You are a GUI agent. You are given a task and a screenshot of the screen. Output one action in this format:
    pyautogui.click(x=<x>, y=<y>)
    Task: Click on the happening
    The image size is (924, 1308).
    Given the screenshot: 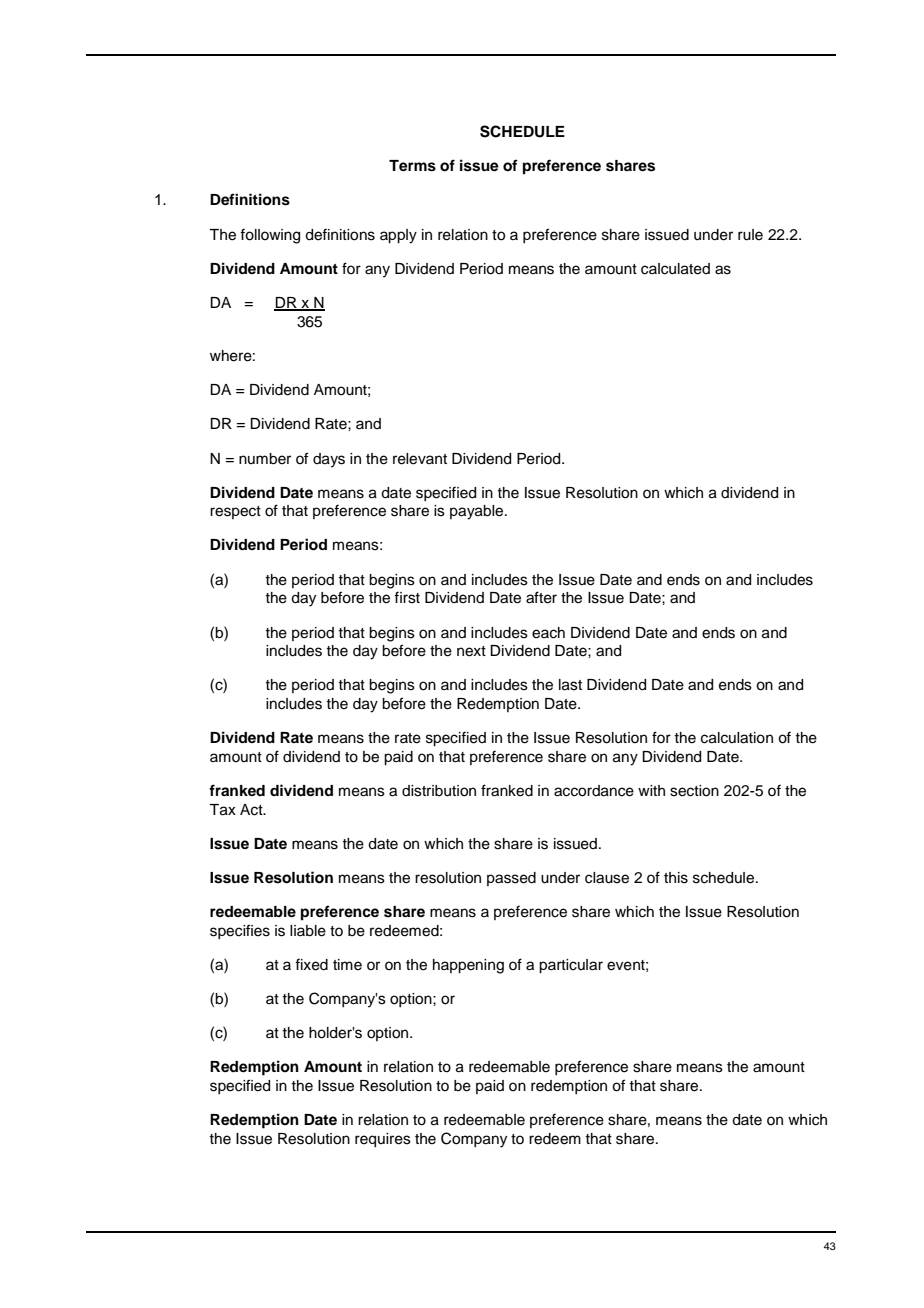 What is the action you would take?
    pyautogui.click(x=468, y=966)
